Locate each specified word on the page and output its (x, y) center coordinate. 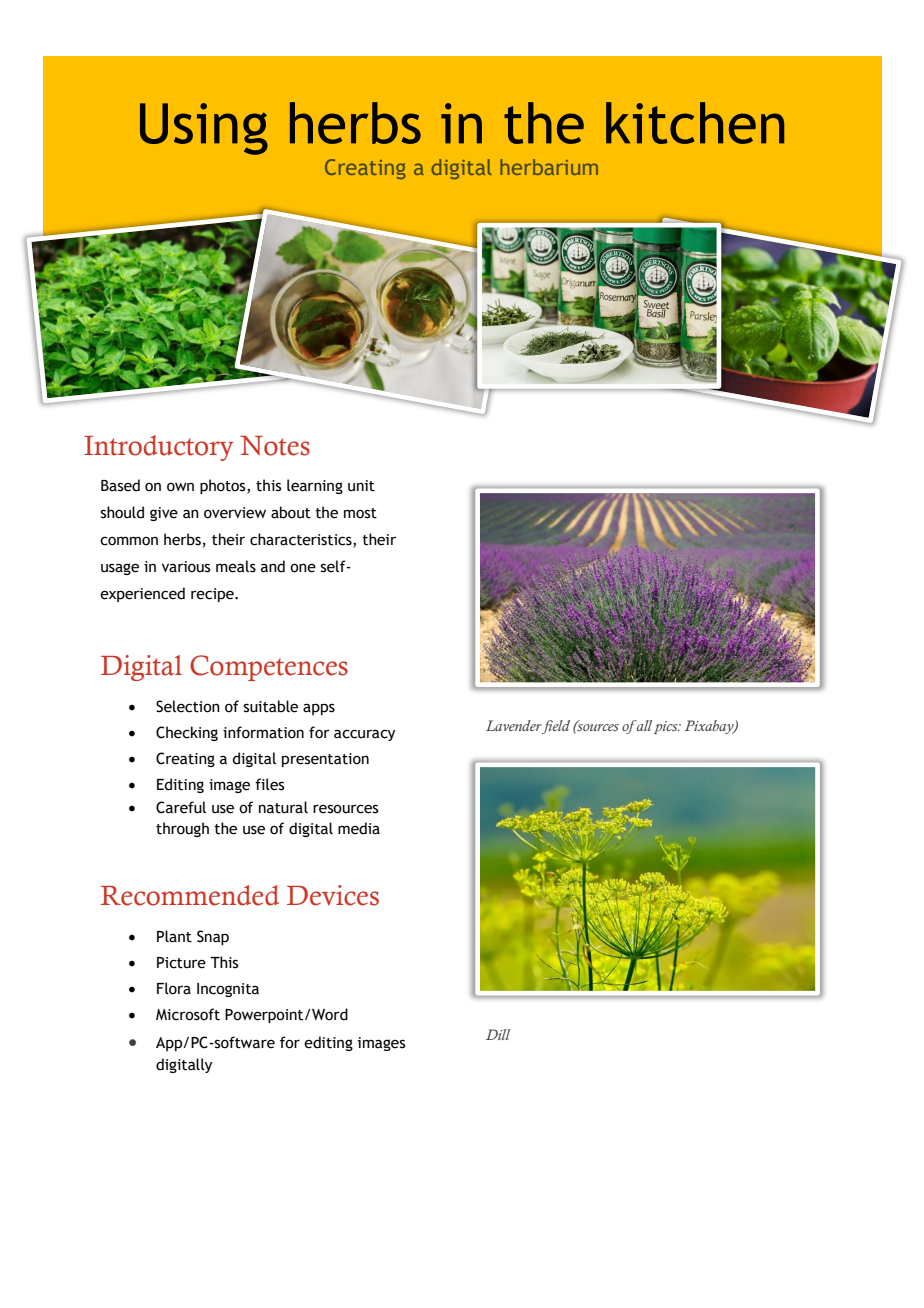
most (360, 513)
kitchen (695, 123)
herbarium (549, 167)
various (186, 567)
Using (204, 129)
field (554, 727)
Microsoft (188, 1014)
